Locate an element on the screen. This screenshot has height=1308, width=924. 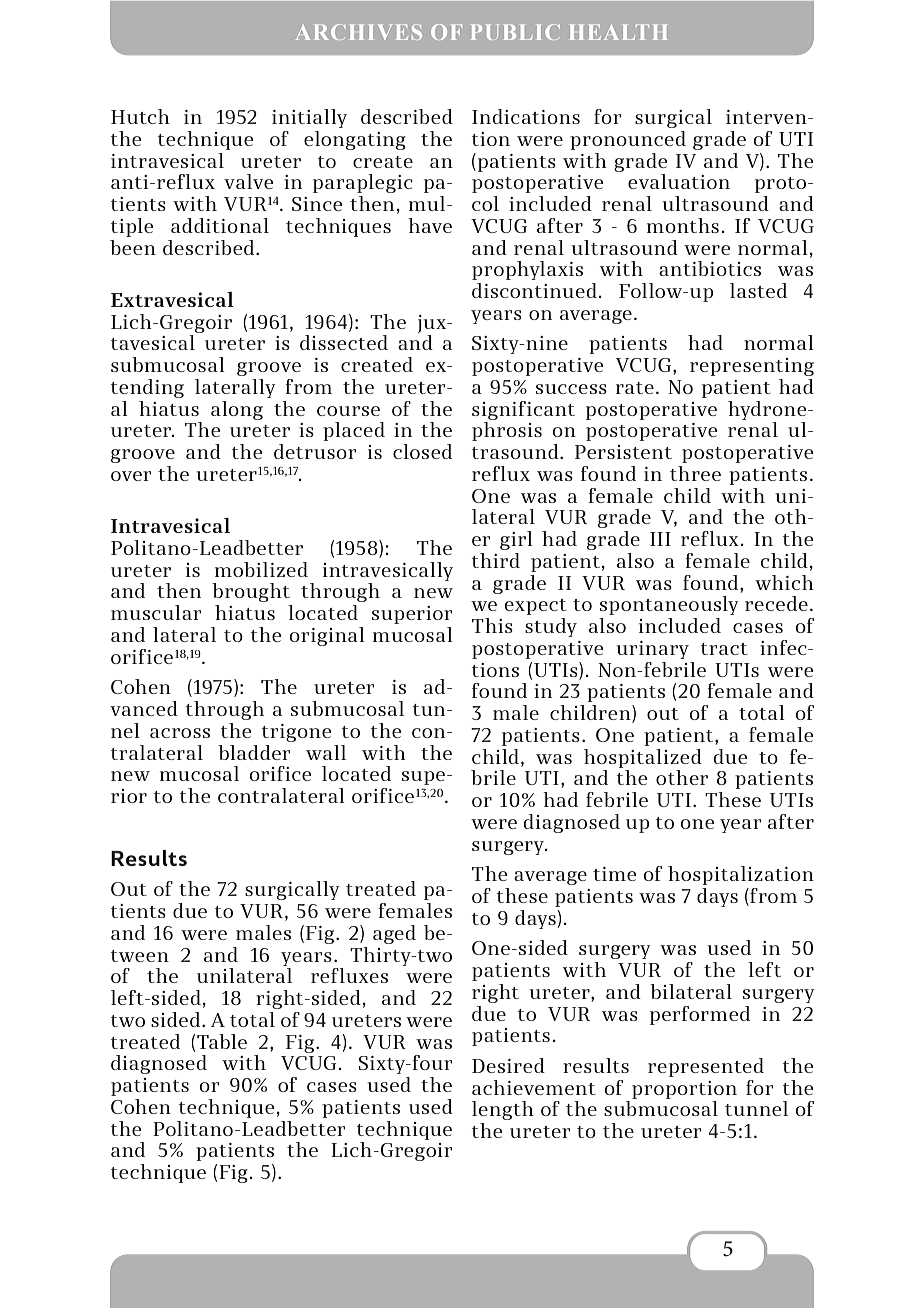
wall is located at coordinates (326, 752).
